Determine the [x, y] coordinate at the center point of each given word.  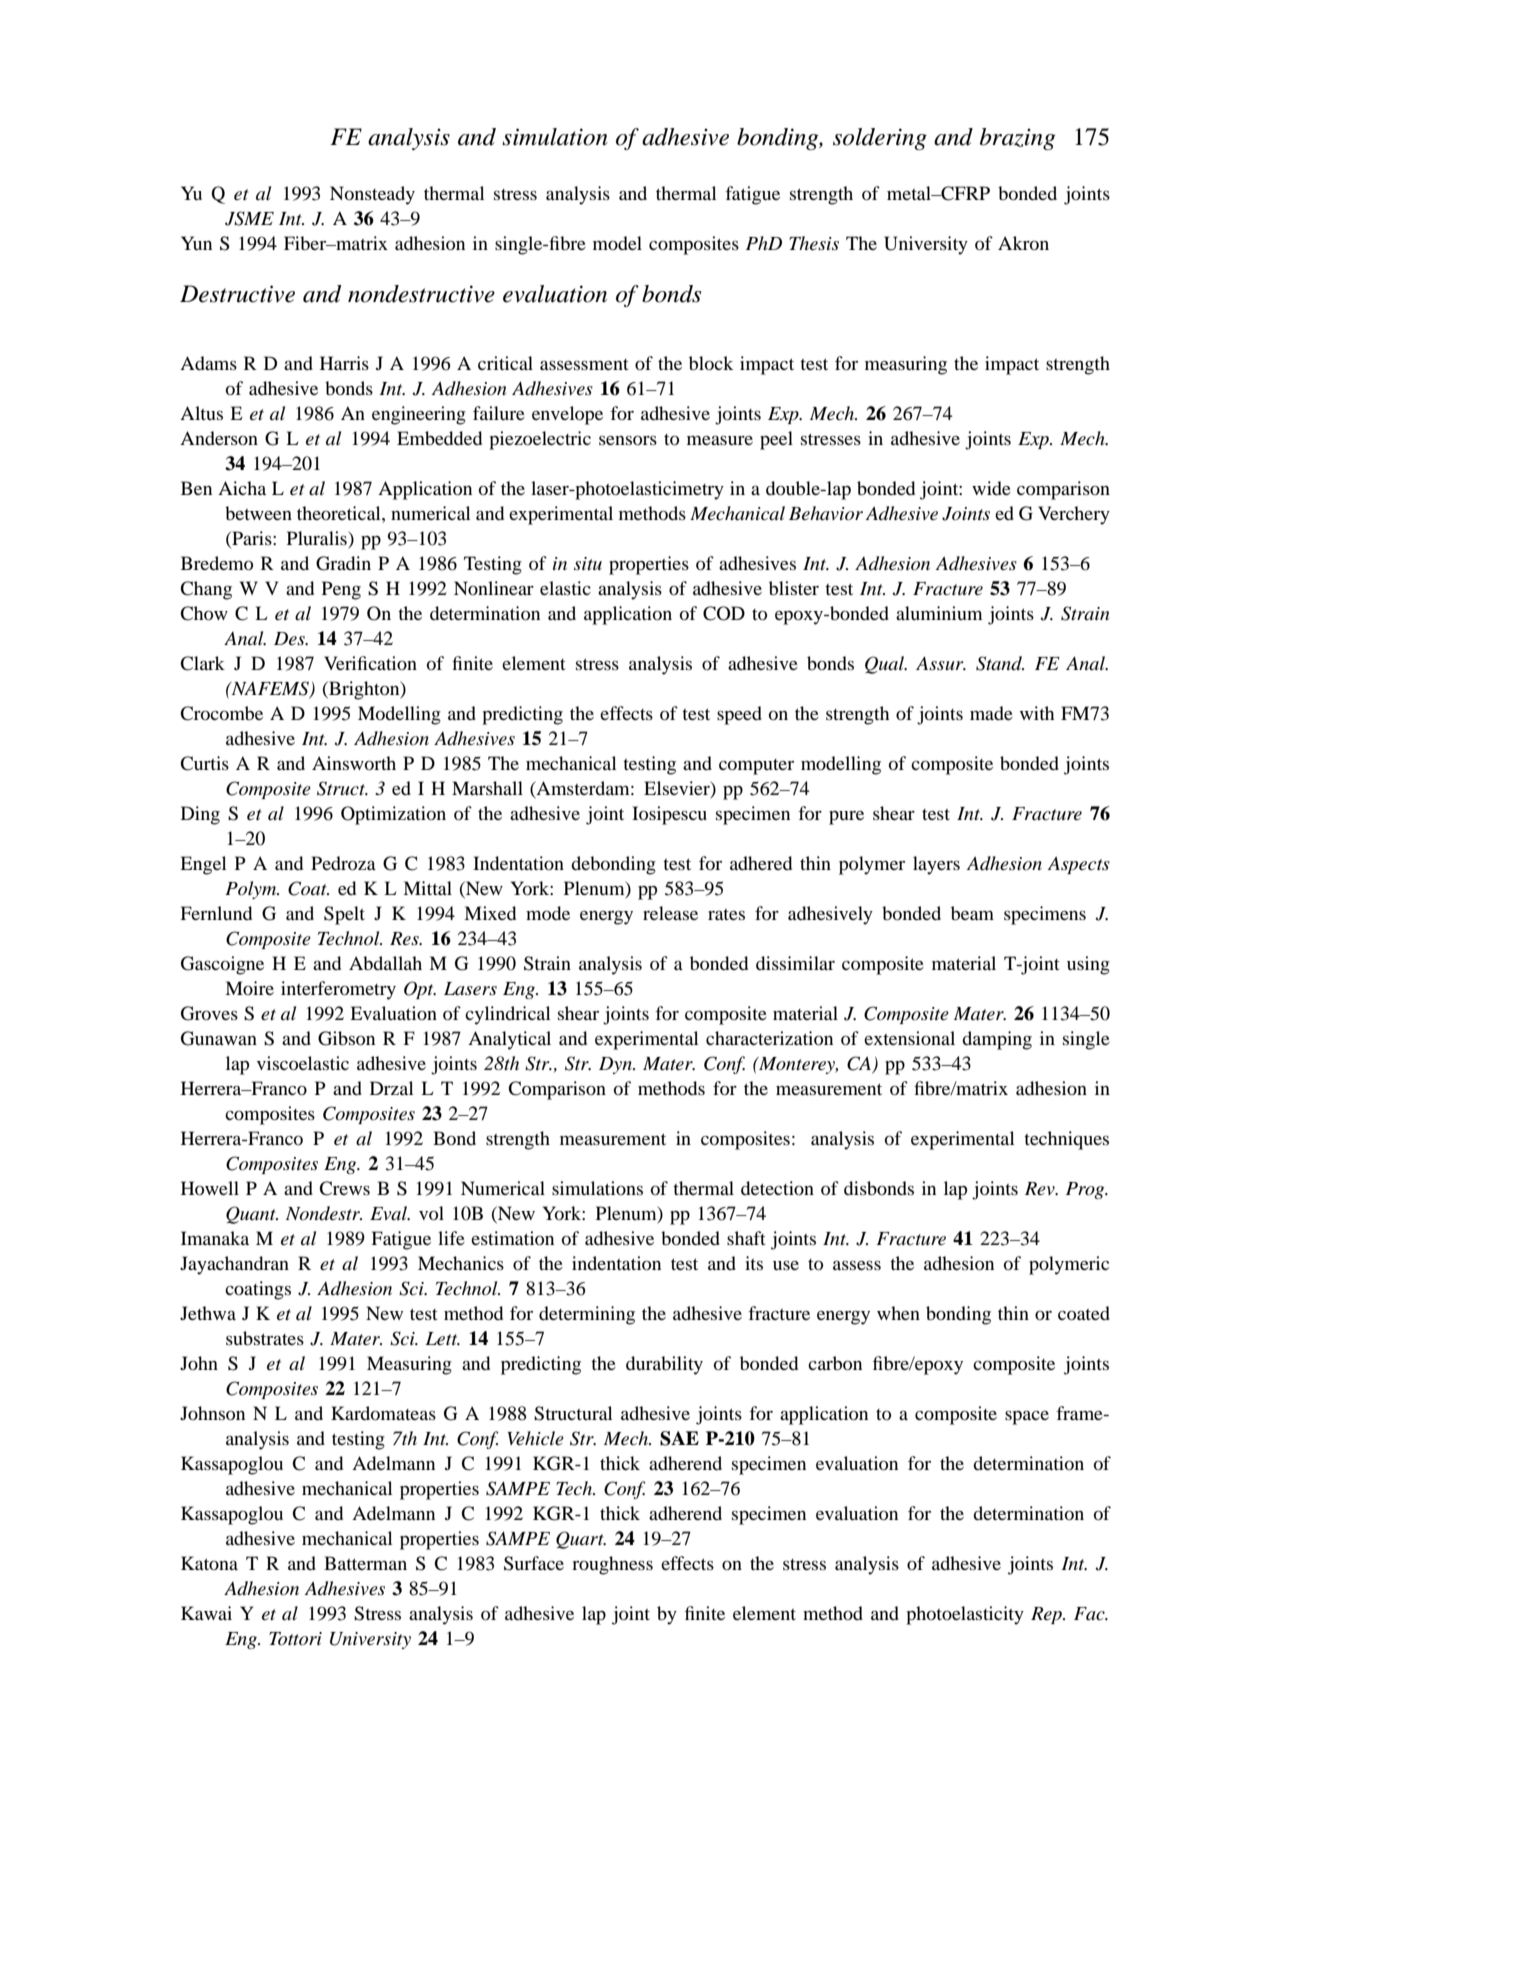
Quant [252, 1215]
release [670, 913]
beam [972, 913]
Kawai [206, 1613]
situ [588, 563]
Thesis [814, 243]
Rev [1041, 1188]
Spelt [344, 915]
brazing [1018, 139]
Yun [196, 243]
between [258, 513]
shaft [746, 1238]
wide [991, 488]
